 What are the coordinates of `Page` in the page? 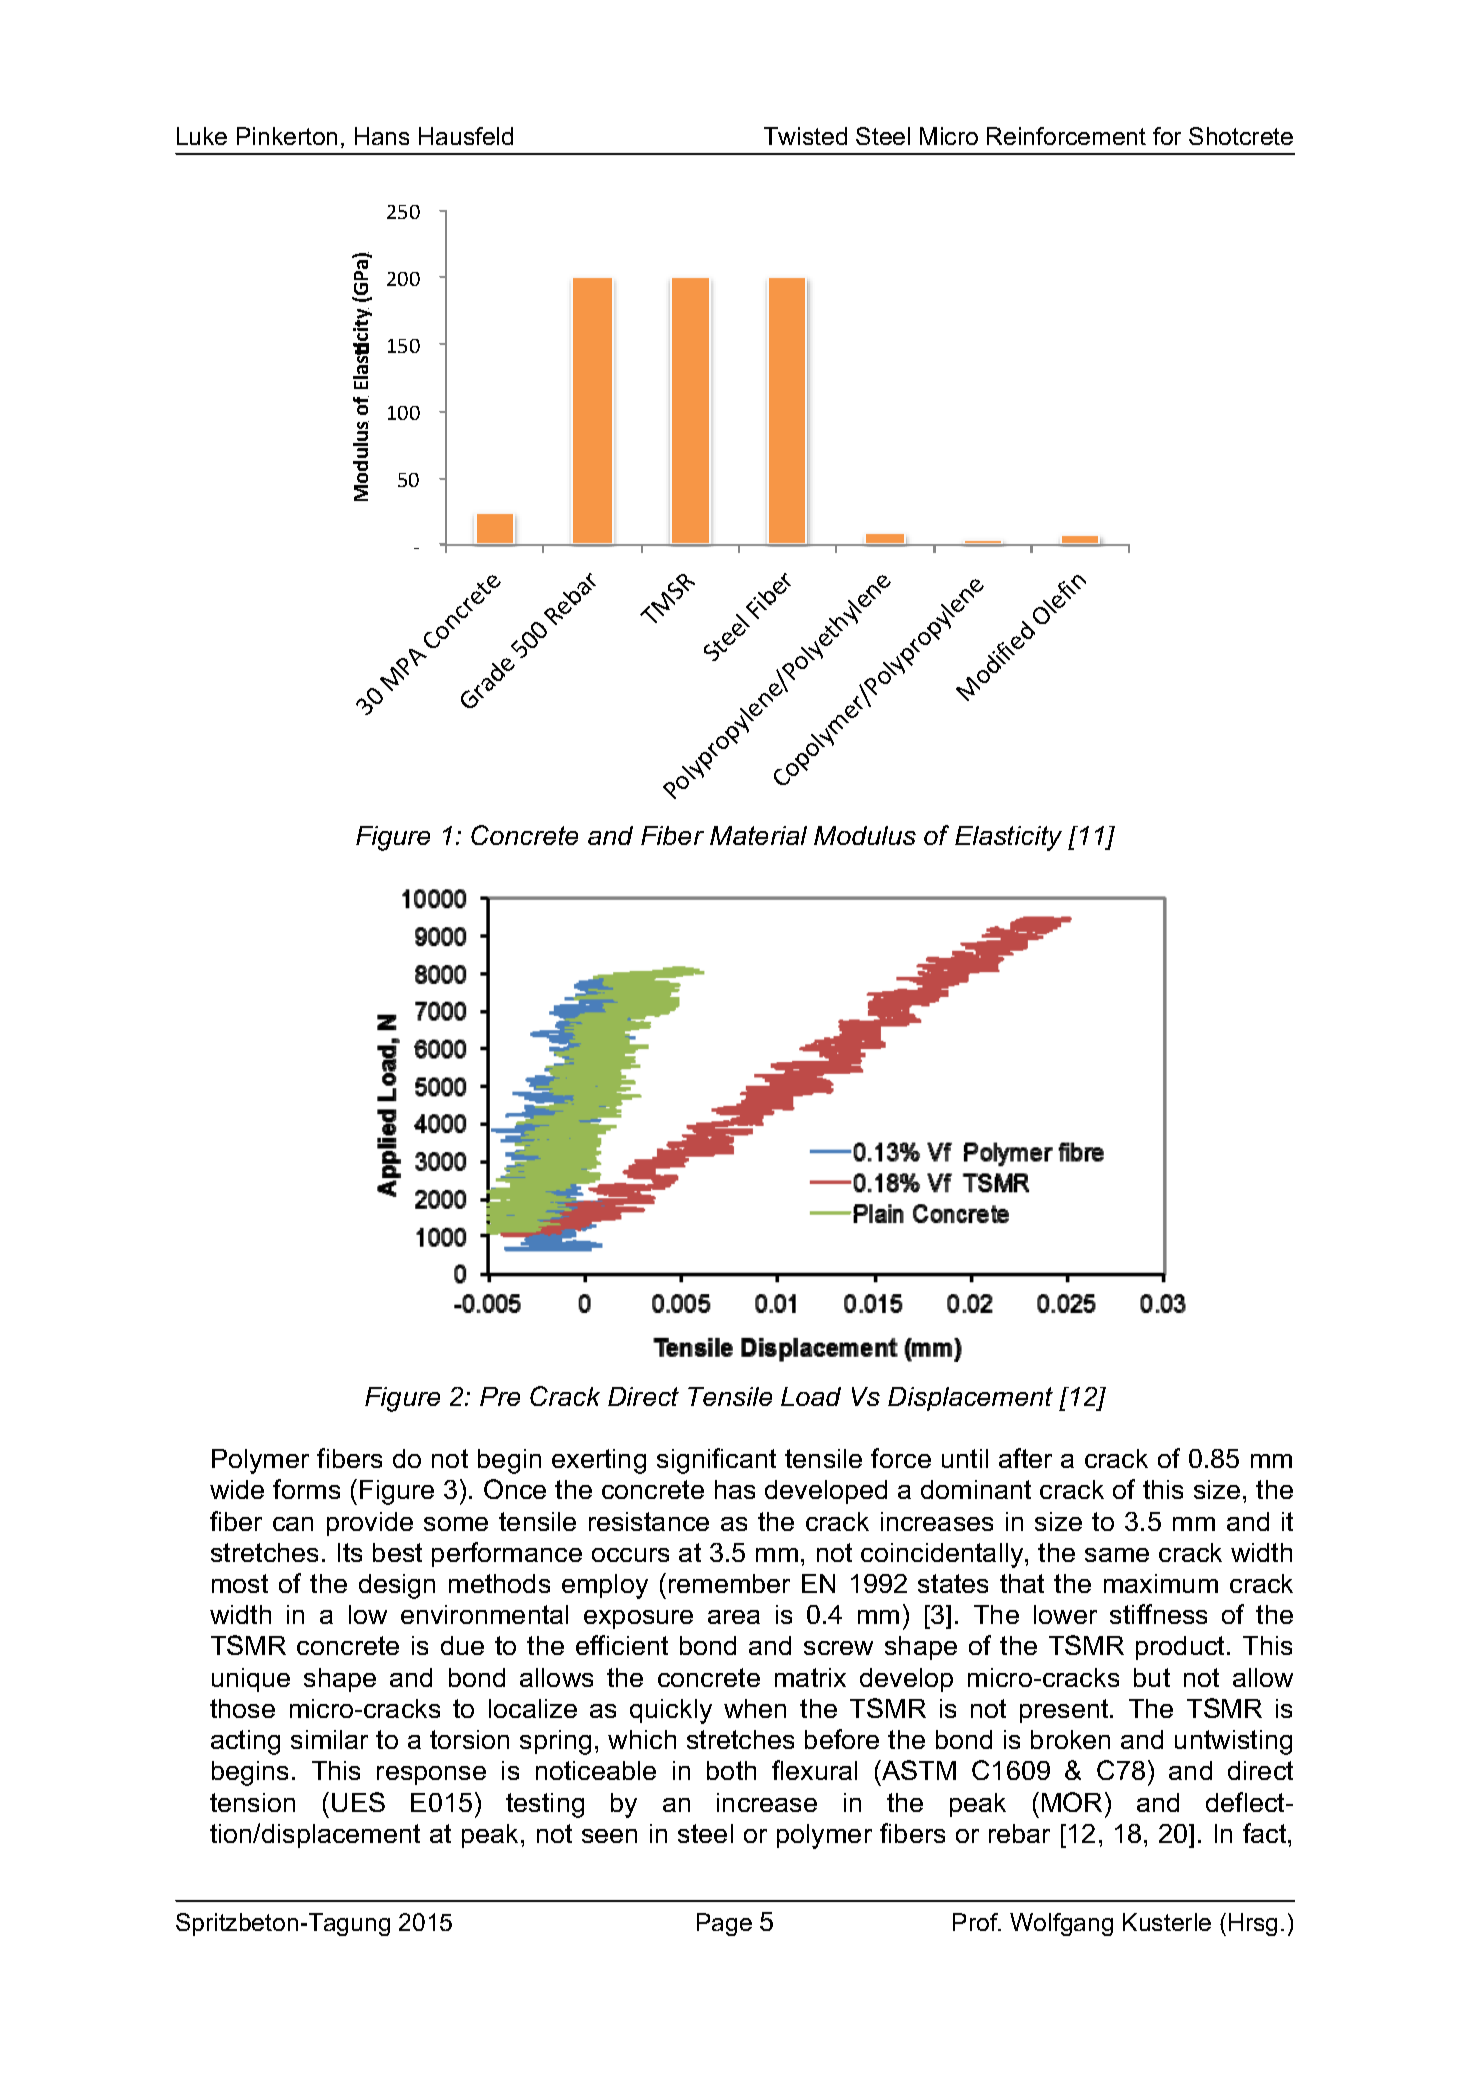 It's located at (724, 1924).
